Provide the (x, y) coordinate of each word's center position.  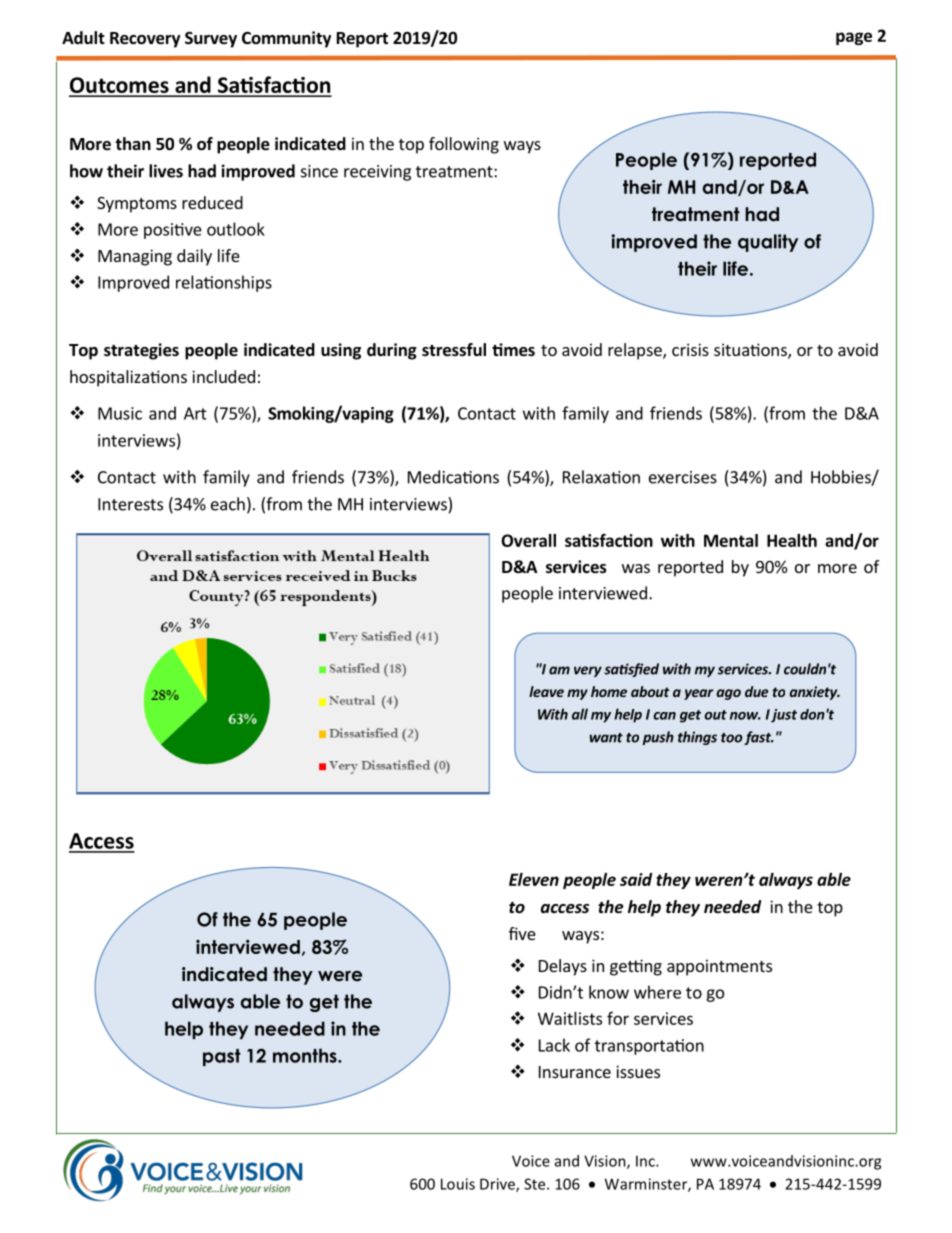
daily (194, 257)
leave (546, 691)
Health (792, 540)
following (464, 145)
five (522, 933)
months (306, 1055)
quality (768, 243)
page (854, 38)
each (228, 504)
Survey (211, 39)
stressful (454, 350)
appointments (719, 967)
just (784, 716)
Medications (453, 477)
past (222, 1057)
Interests (130, 504)
